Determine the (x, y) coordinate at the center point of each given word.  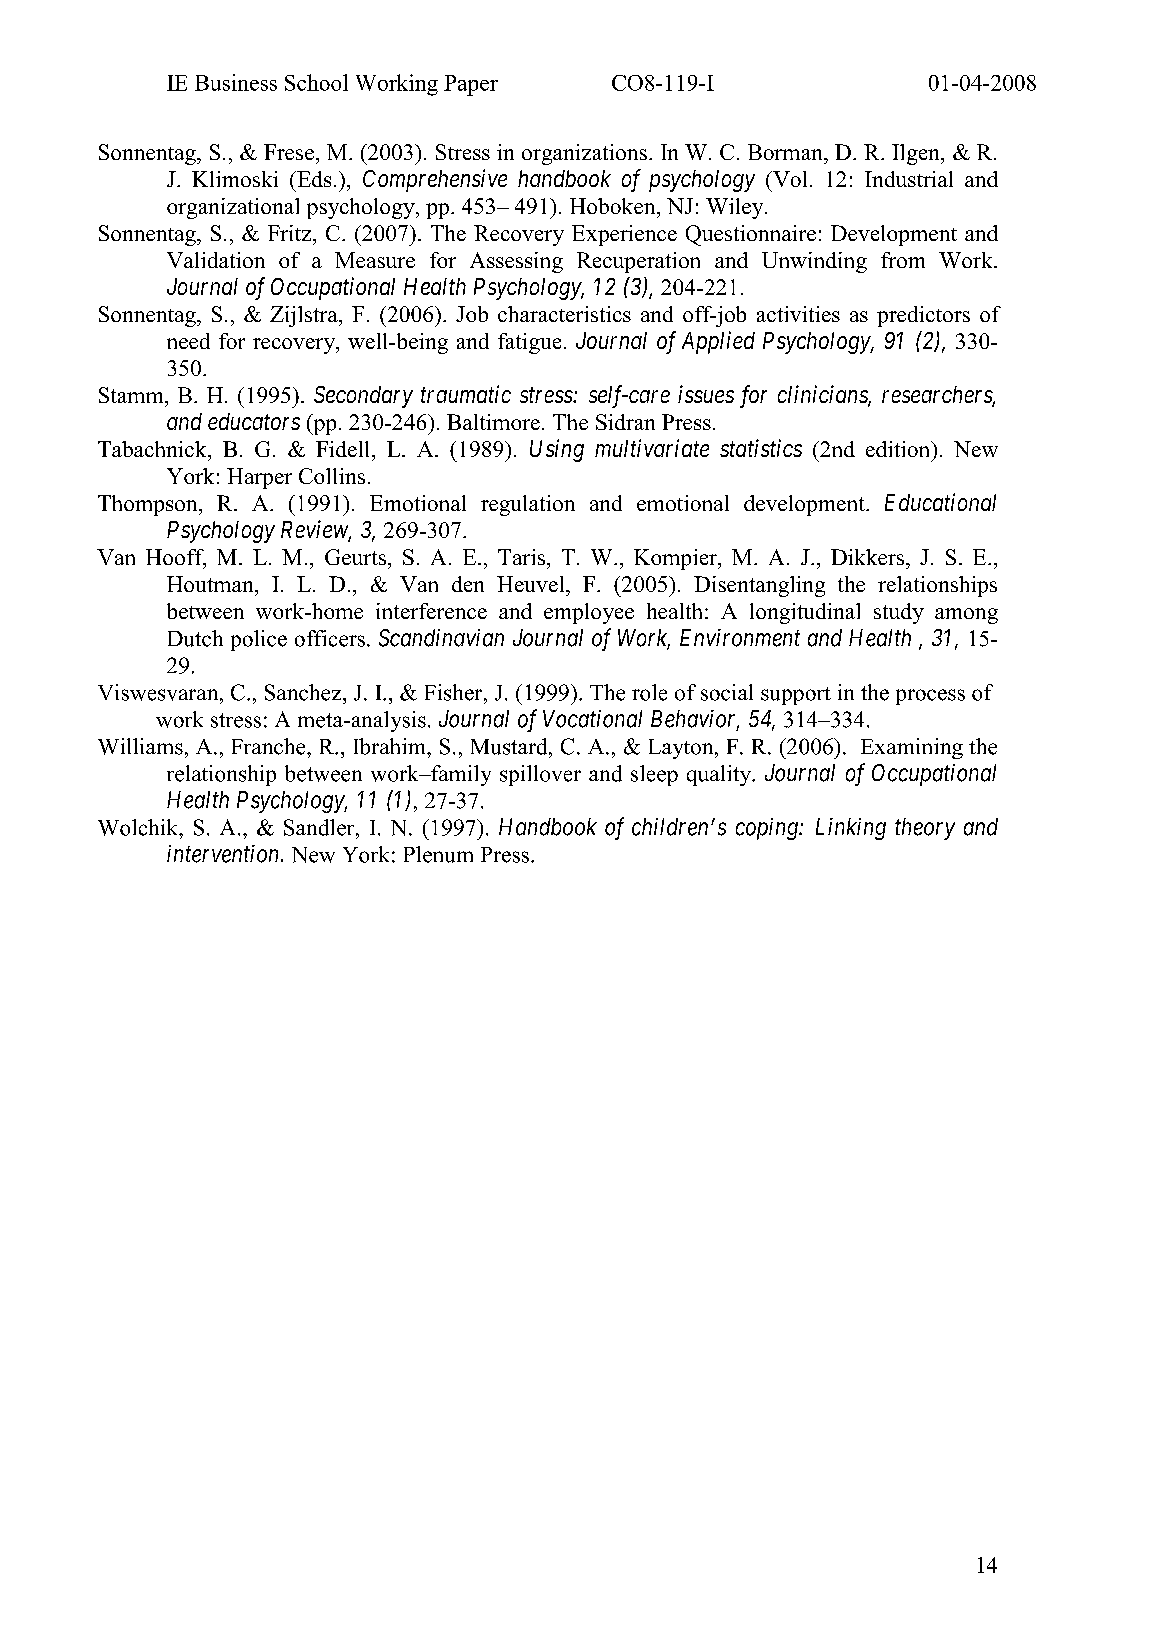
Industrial (909, 179)
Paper (471, 85)
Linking (851, 829)
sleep (654, 775)
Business (236, 82)
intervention (224, 854)
